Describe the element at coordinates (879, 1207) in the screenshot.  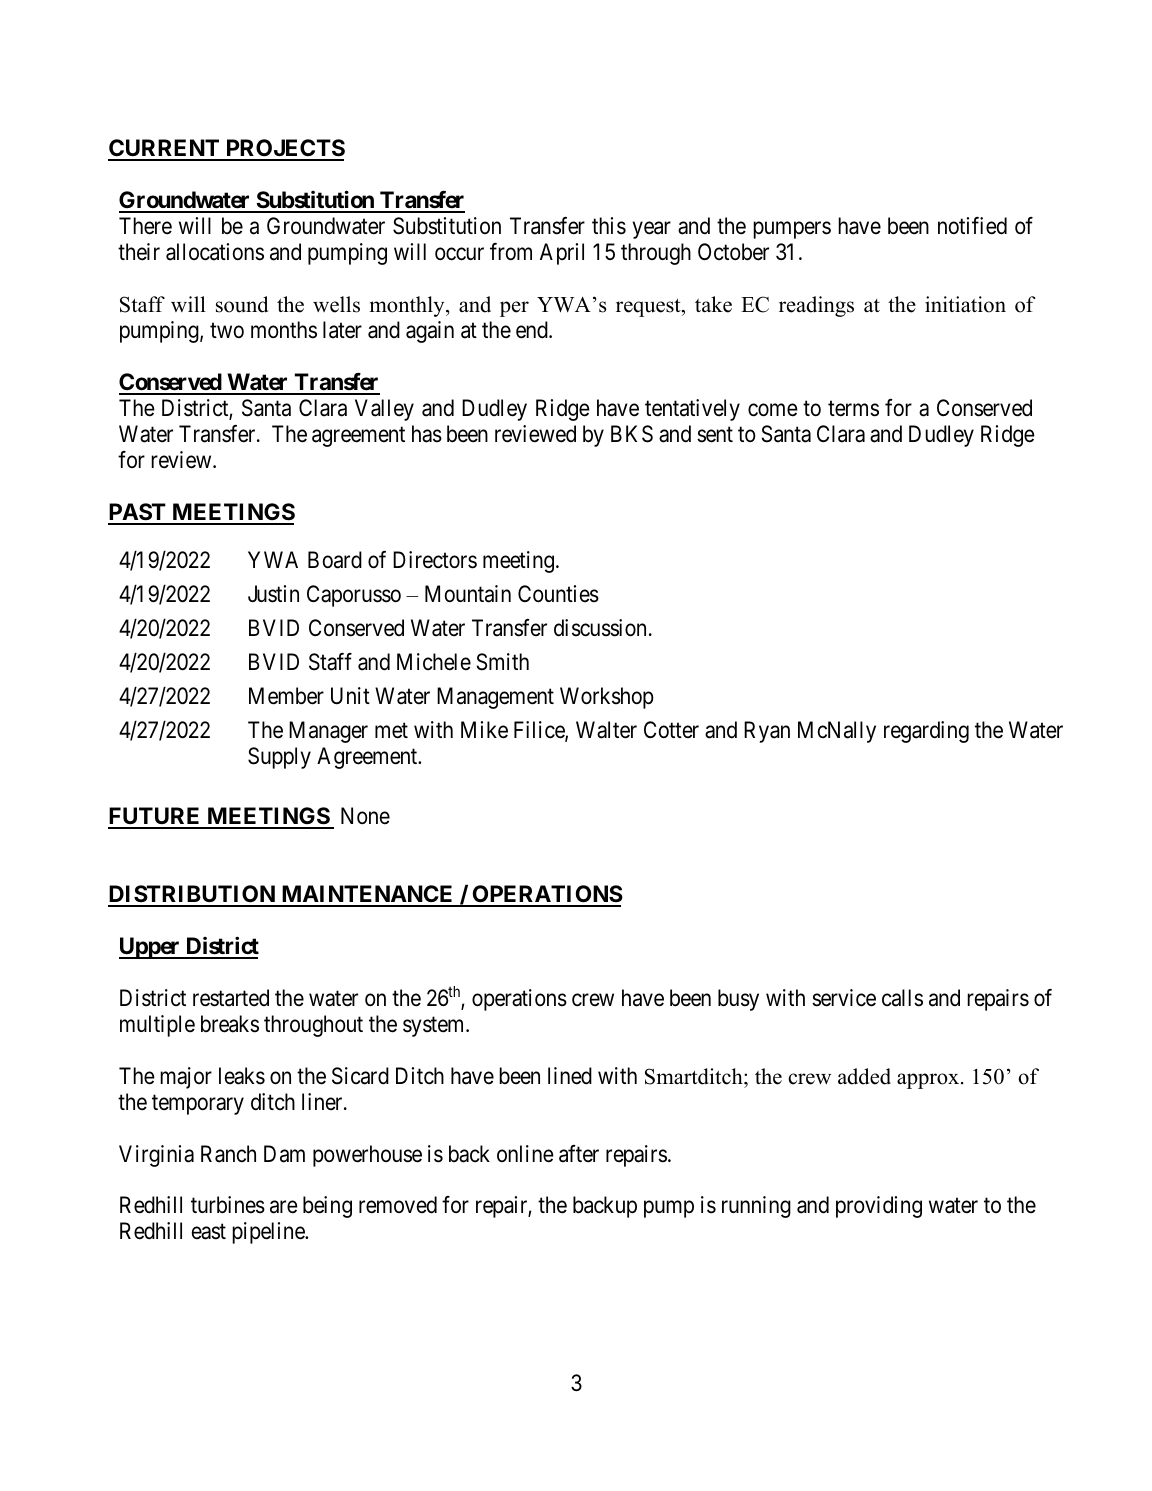
I see `providing` at that location.
